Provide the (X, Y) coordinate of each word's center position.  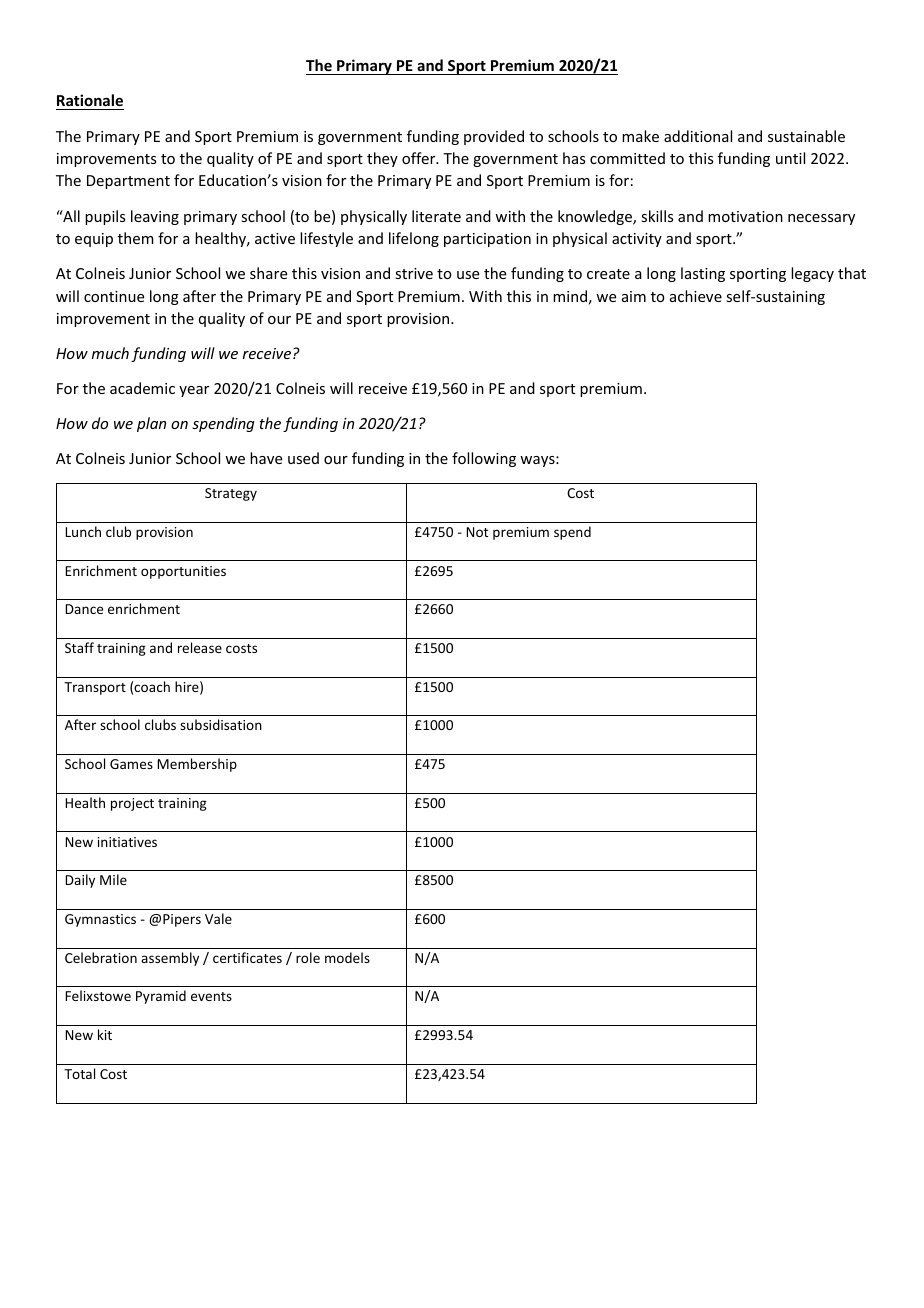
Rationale (90, 100)
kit (105, 1034)
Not (477, 532)
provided (494, 137)
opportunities (183, 572)
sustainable (806, 136)
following (484, 459)
